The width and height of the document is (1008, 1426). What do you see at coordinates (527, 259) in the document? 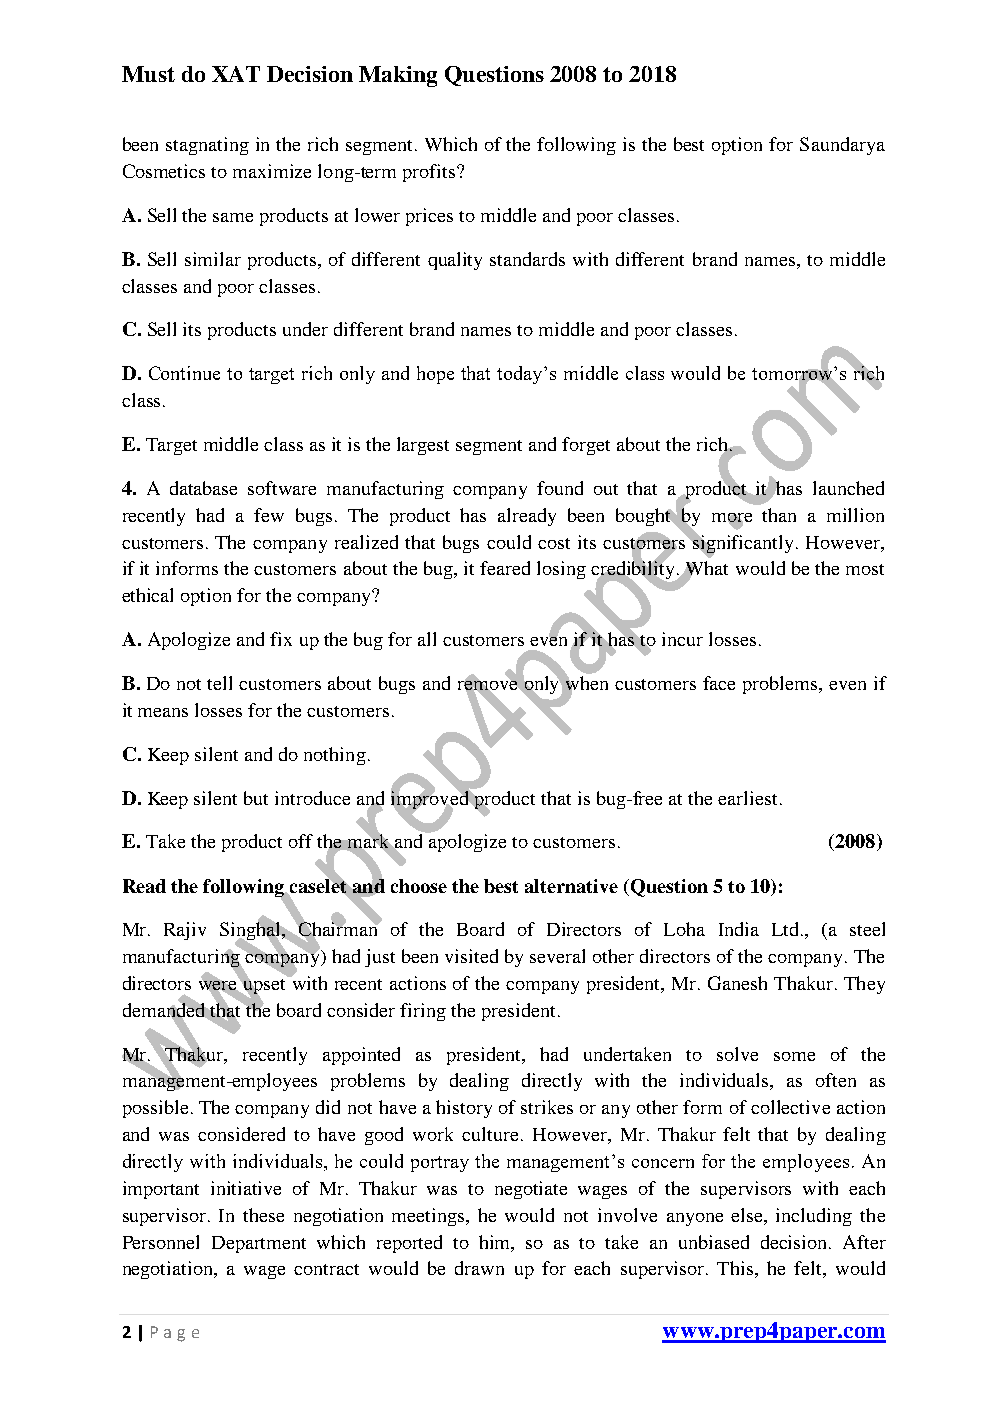
I see `standards` at bounding box center [527, 259].
